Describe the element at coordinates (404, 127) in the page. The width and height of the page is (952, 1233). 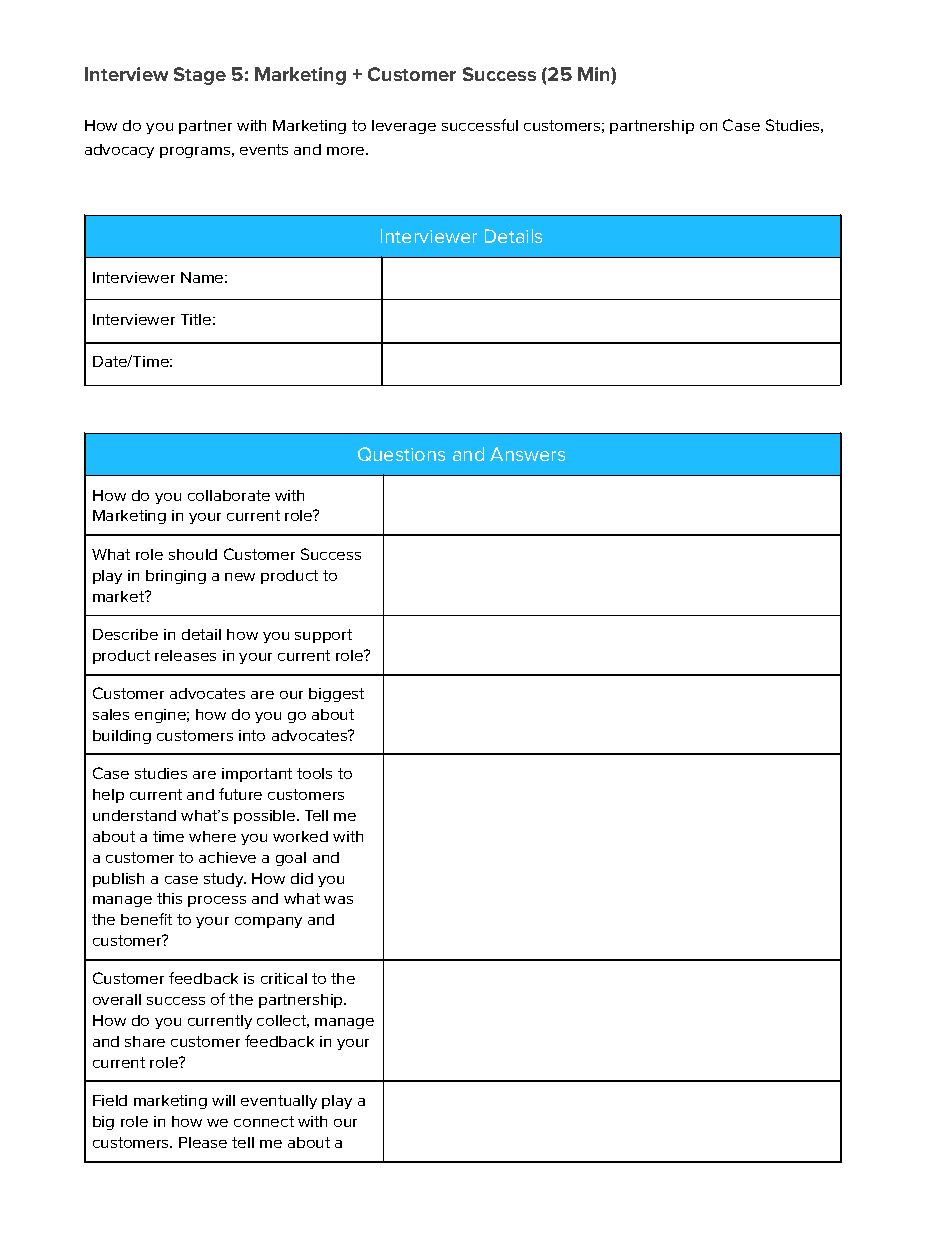
I see `leverage` at that location.
